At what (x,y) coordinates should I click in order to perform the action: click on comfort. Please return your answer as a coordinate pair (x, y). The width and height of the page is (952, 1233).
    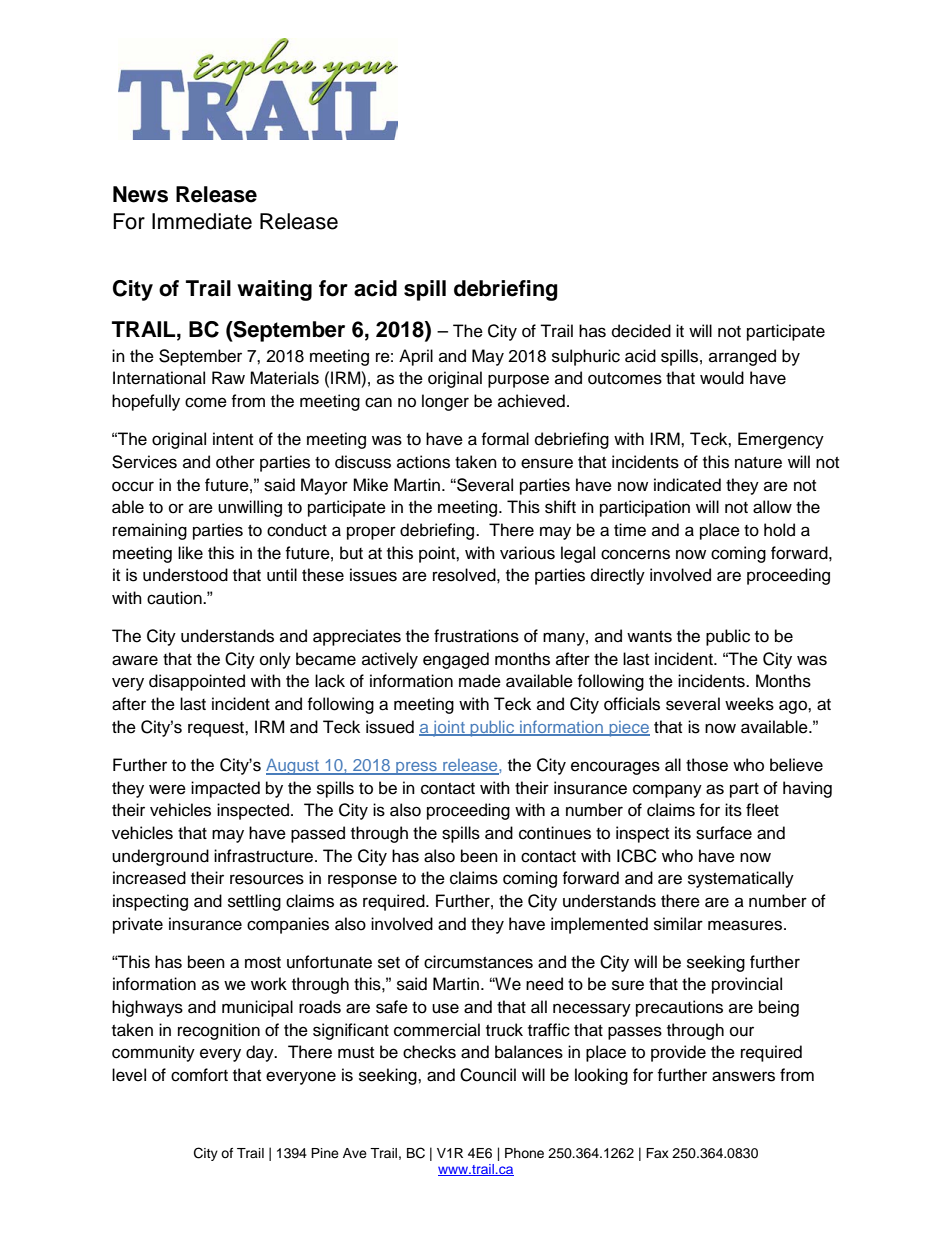
    Looking at the image, I should click on (199, 1075).
